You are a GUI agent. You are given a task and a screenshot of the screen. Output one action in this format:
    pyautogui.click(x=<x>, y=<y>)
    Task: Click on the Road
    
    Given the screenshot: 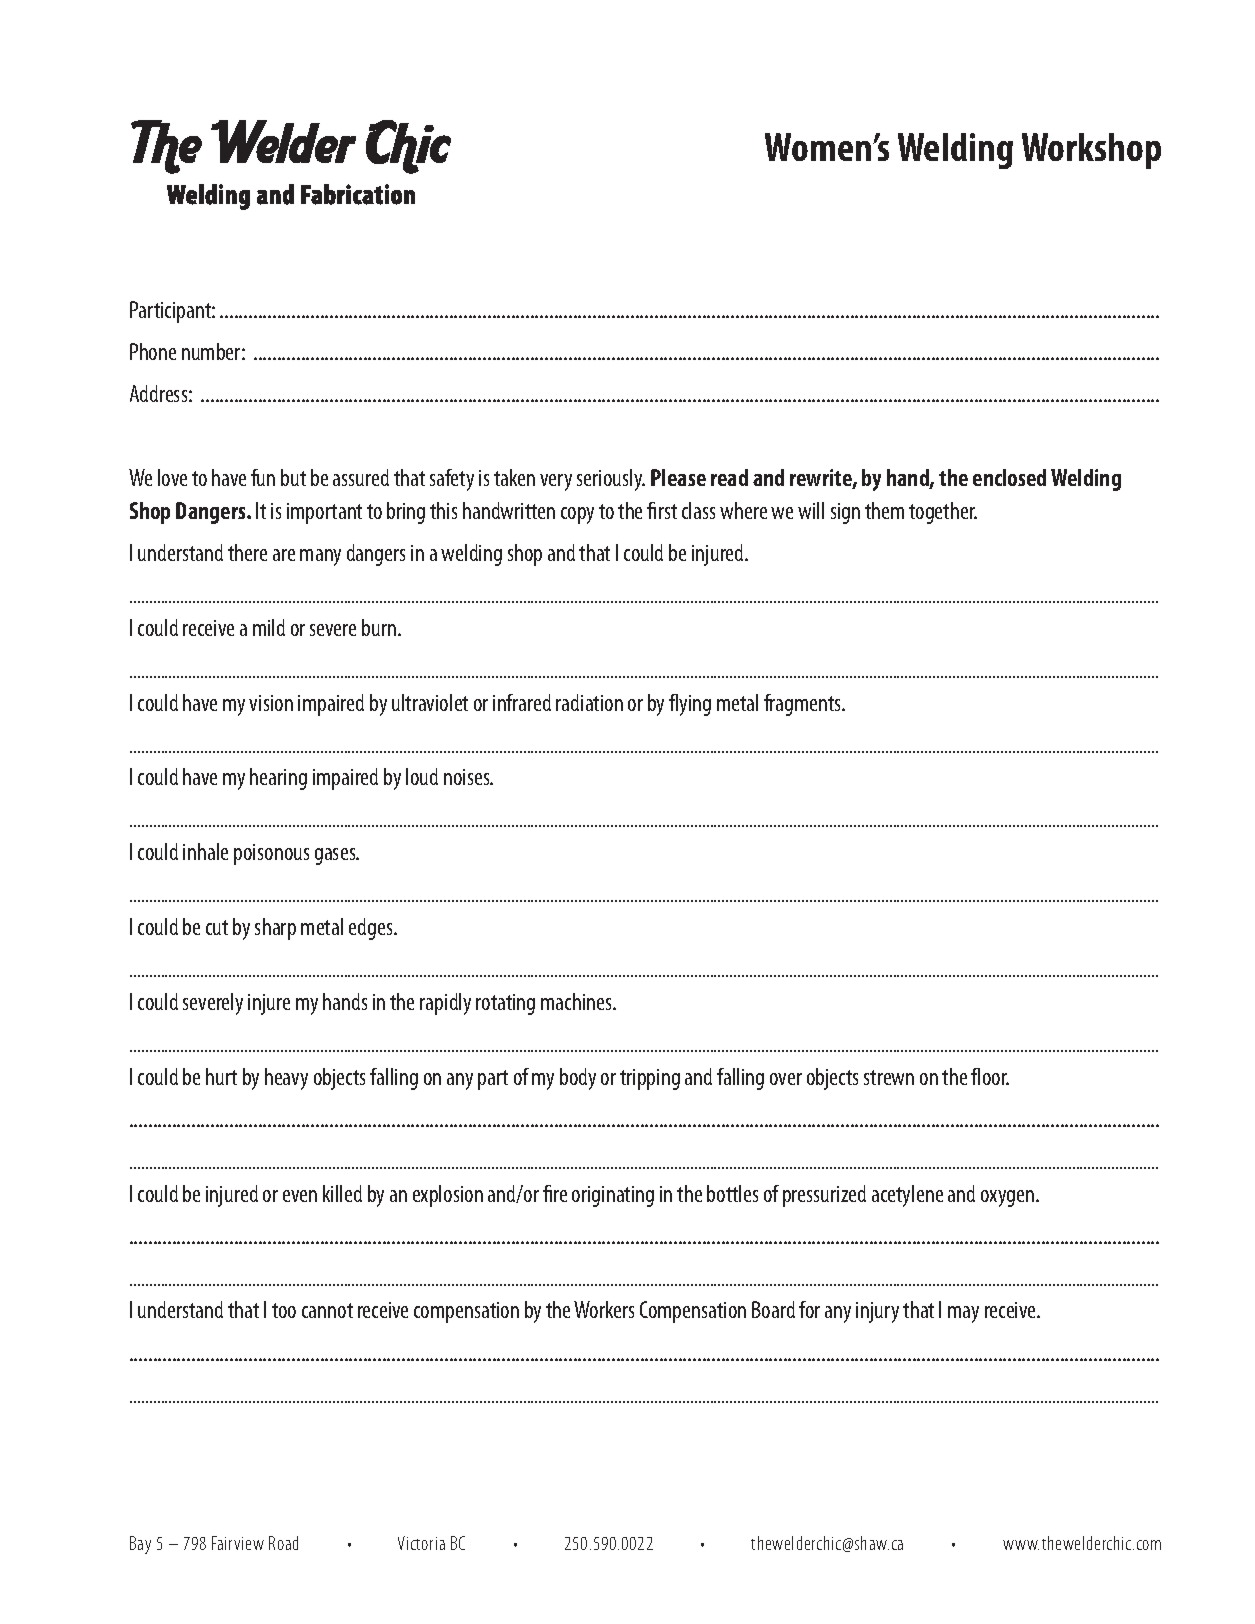 What is the action you would take?
    pyautogui.click(x=283, y=1543)
